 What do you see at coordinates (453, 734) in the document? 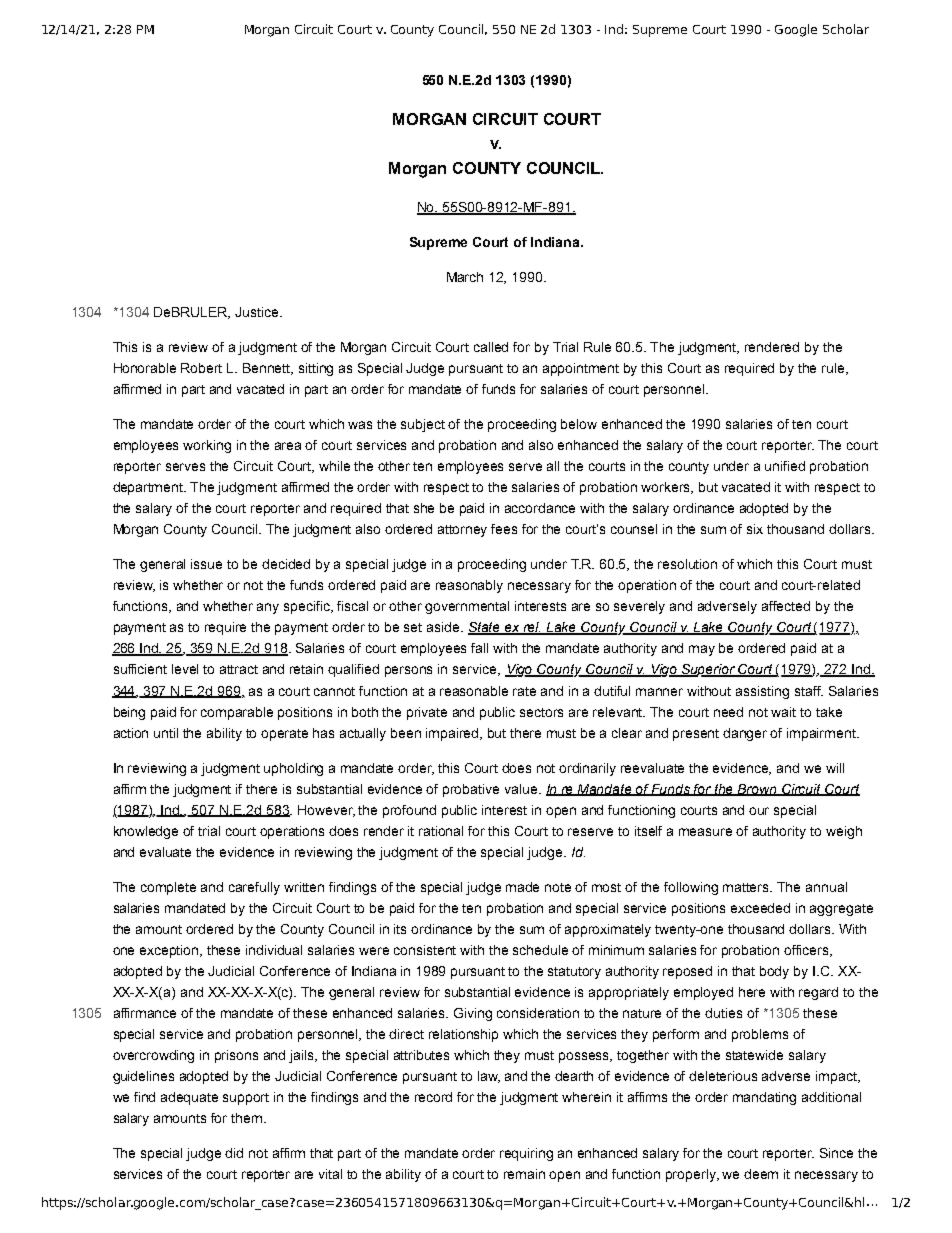
I see `impaired` at bounding box center [453, 734].
